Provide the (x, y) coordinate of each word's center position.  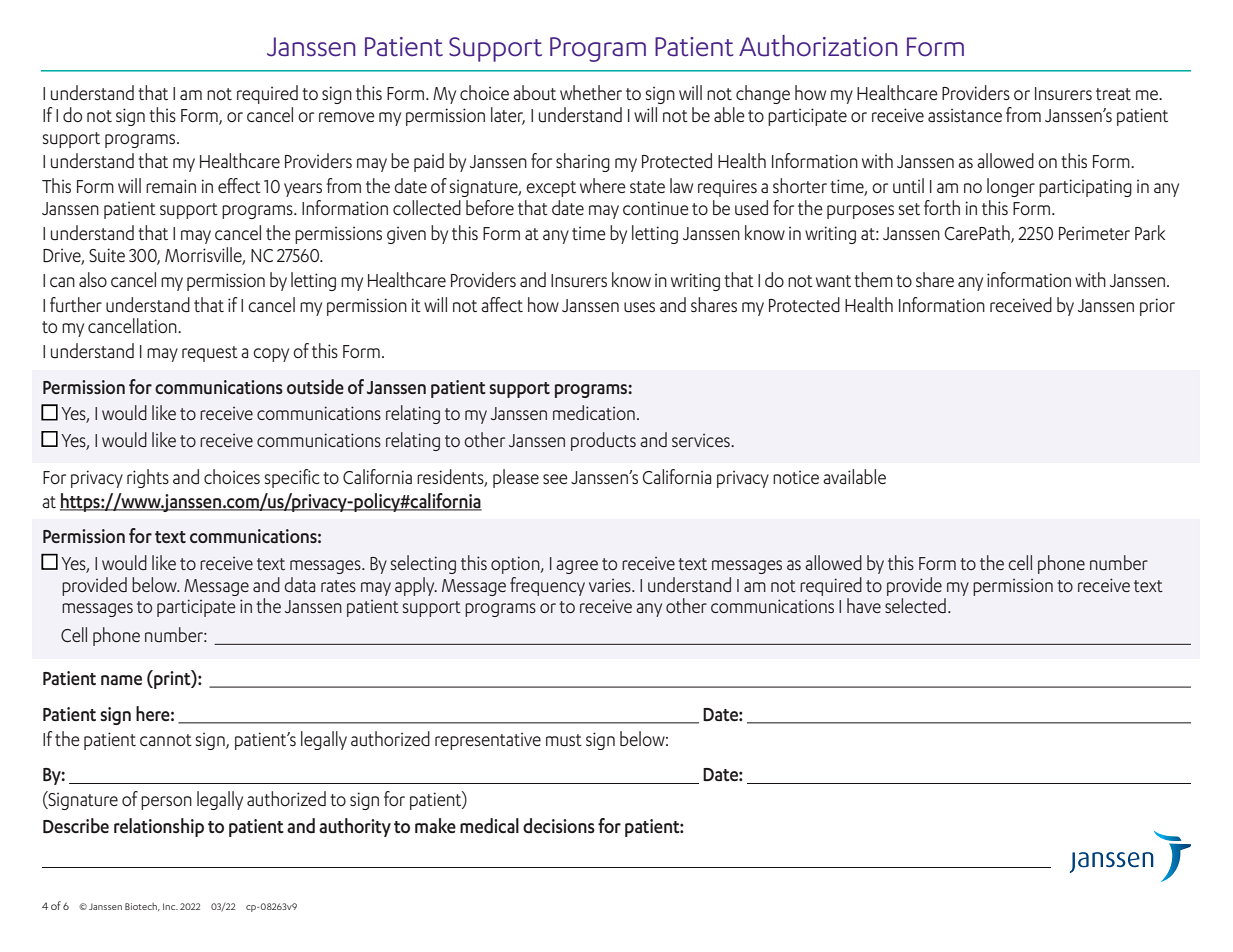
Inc (170, 906)
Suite (107, 255)
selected (915, 605)
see (555, 479)
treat (1113, 94)
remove (347, 117)
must (564, 740)
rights (148, 478)
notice (796, 477)
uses (639, 307)
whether (591, 92)
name (121, 680)
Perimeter (1094, 233)
